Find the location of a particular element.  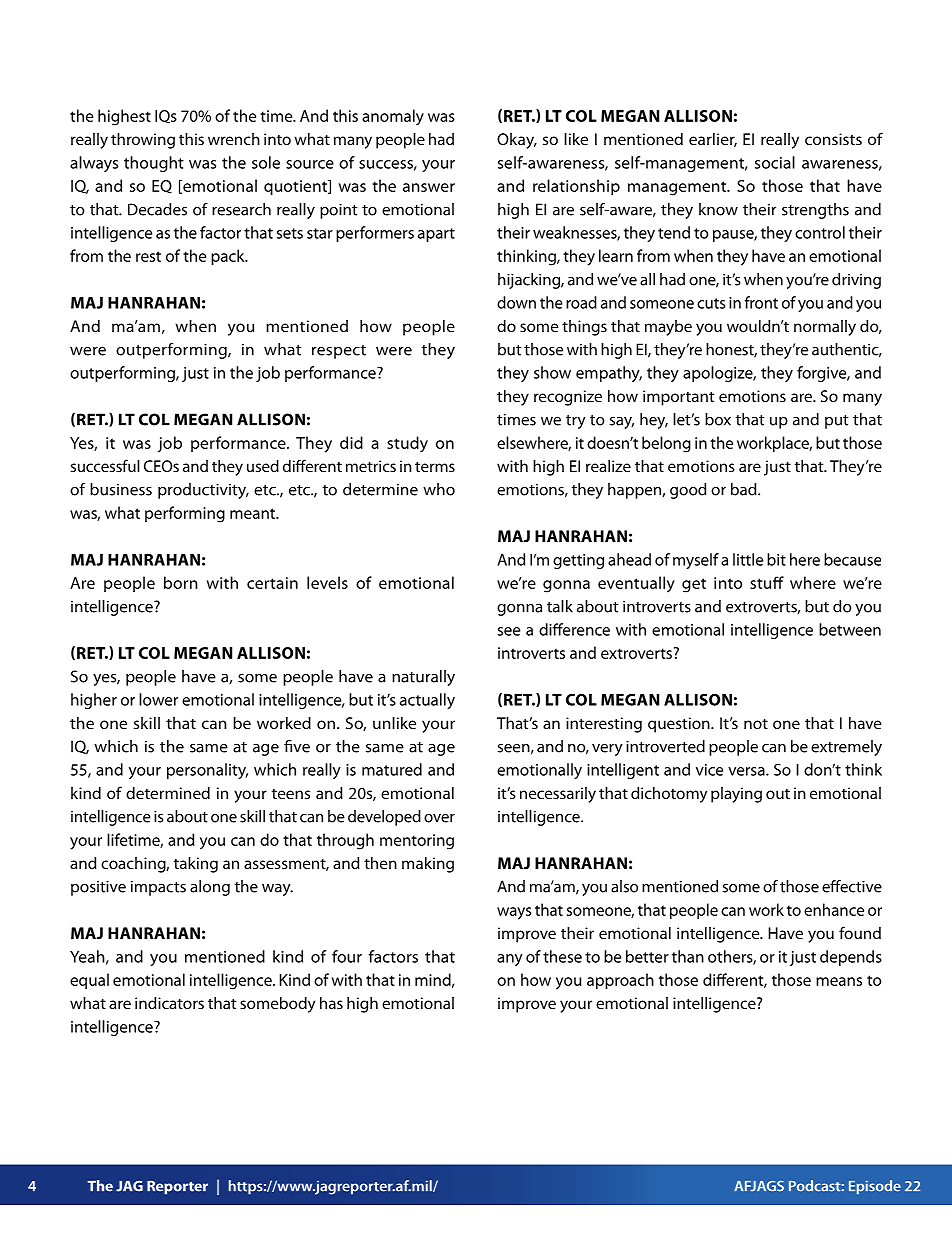

who is located at coordinates (439, 489).
